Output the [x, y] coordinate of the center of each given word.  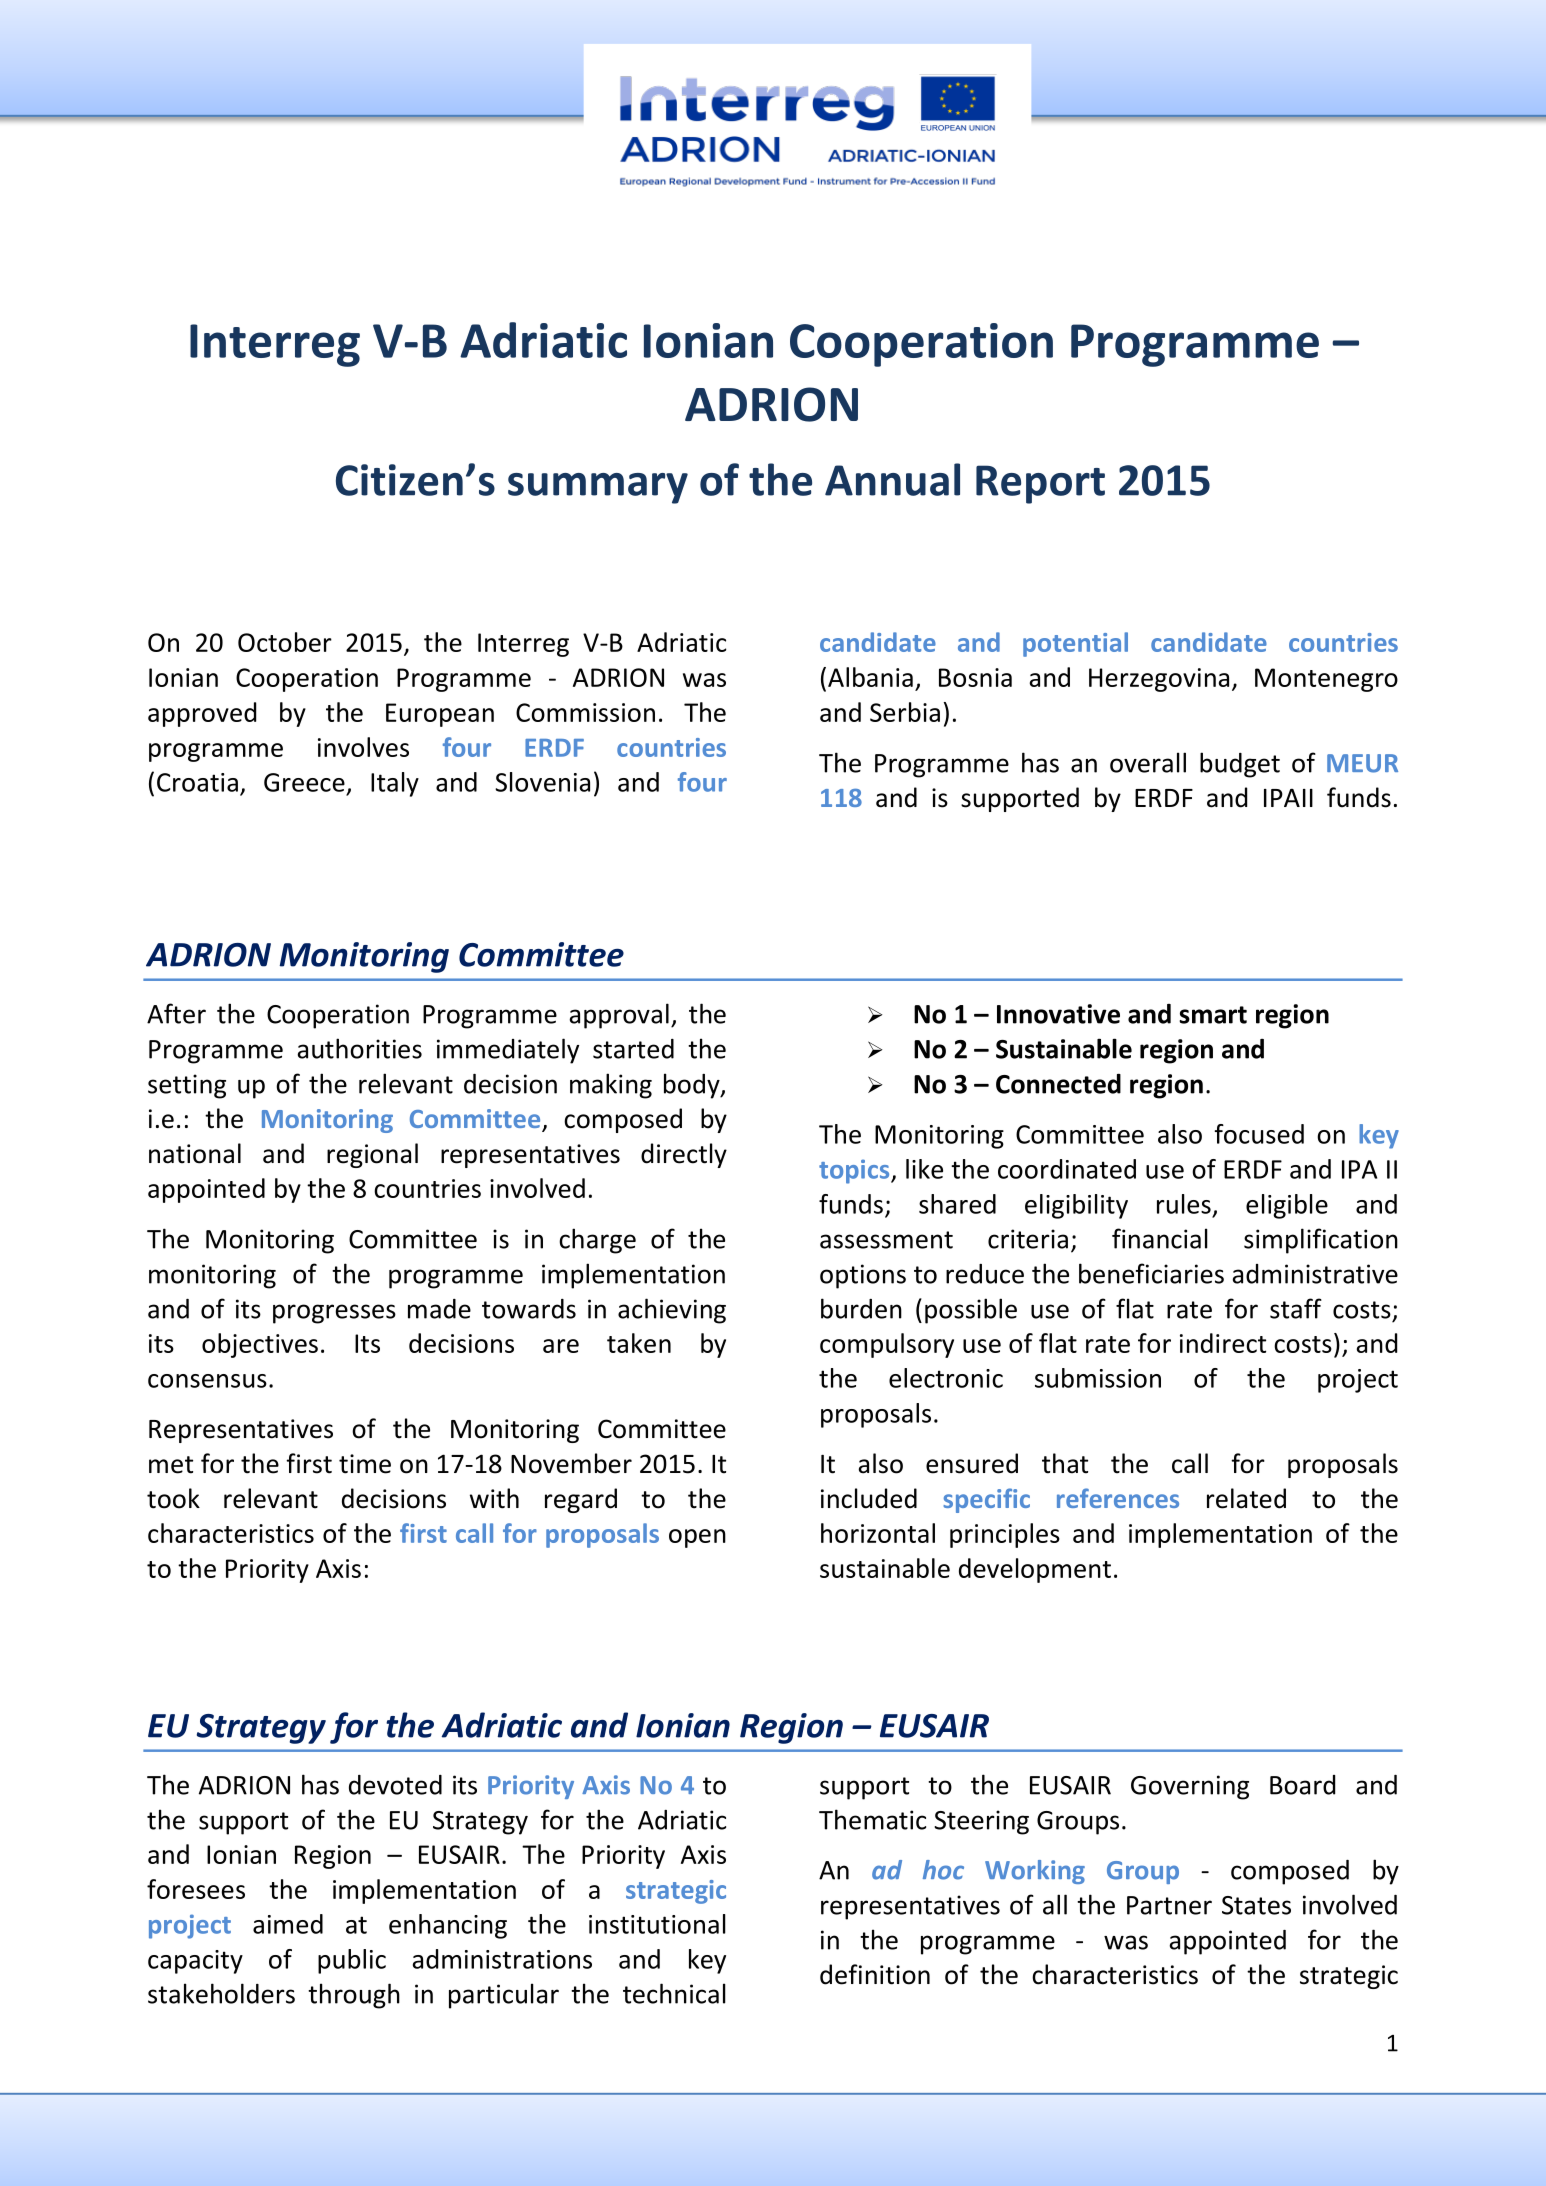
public [352, 1961]
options [863, 1276]
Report [1040, 484]
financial [1160, 1238]
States [1256, 1905]
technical [674, 1993]
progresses [334, 1314]
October [285, 642]
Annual [892, 479]
